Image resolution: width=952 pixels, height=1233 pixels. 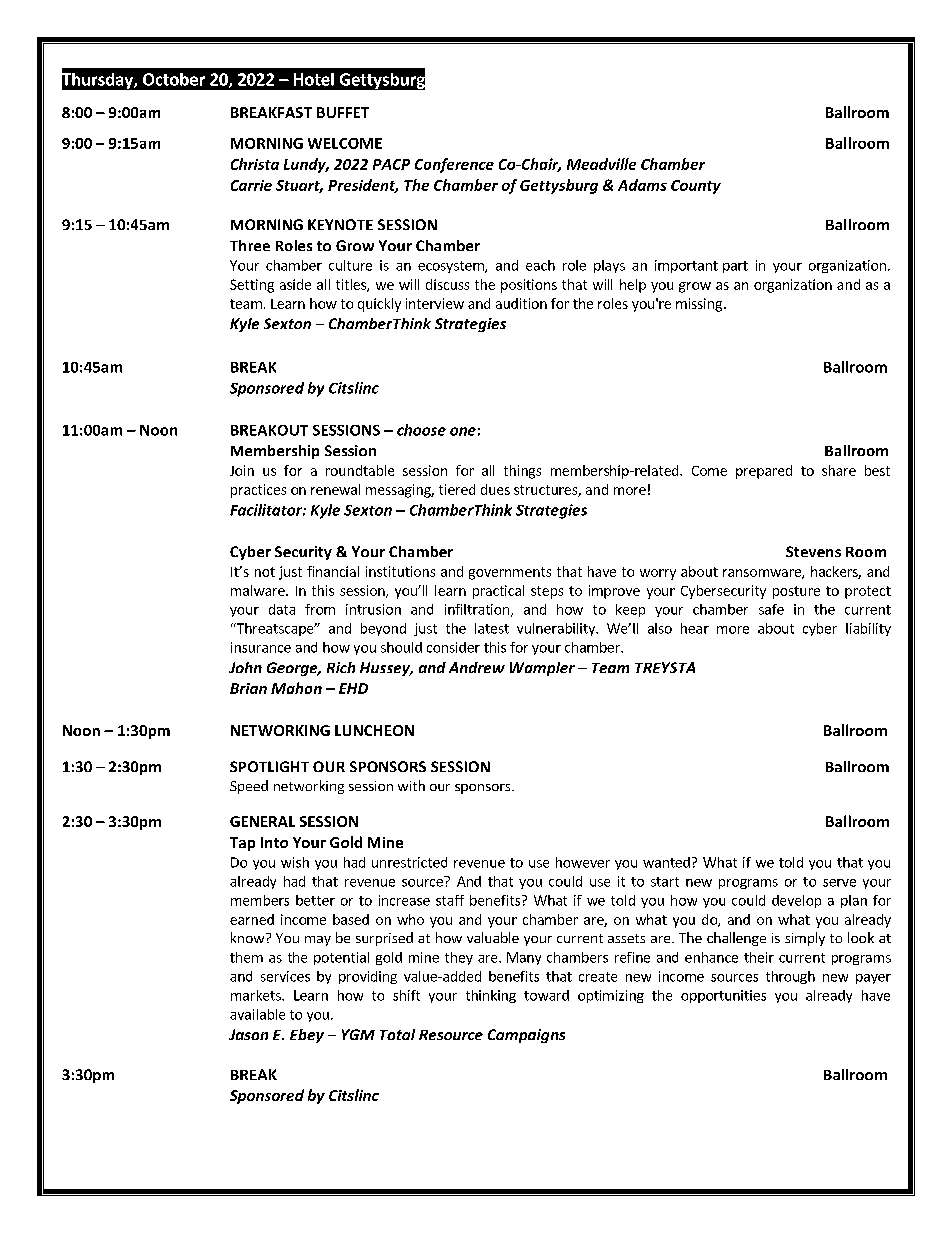 What do you see at coordinates (252, 286) in the image?
I see `Setting` at bounding box center [252, 286].
